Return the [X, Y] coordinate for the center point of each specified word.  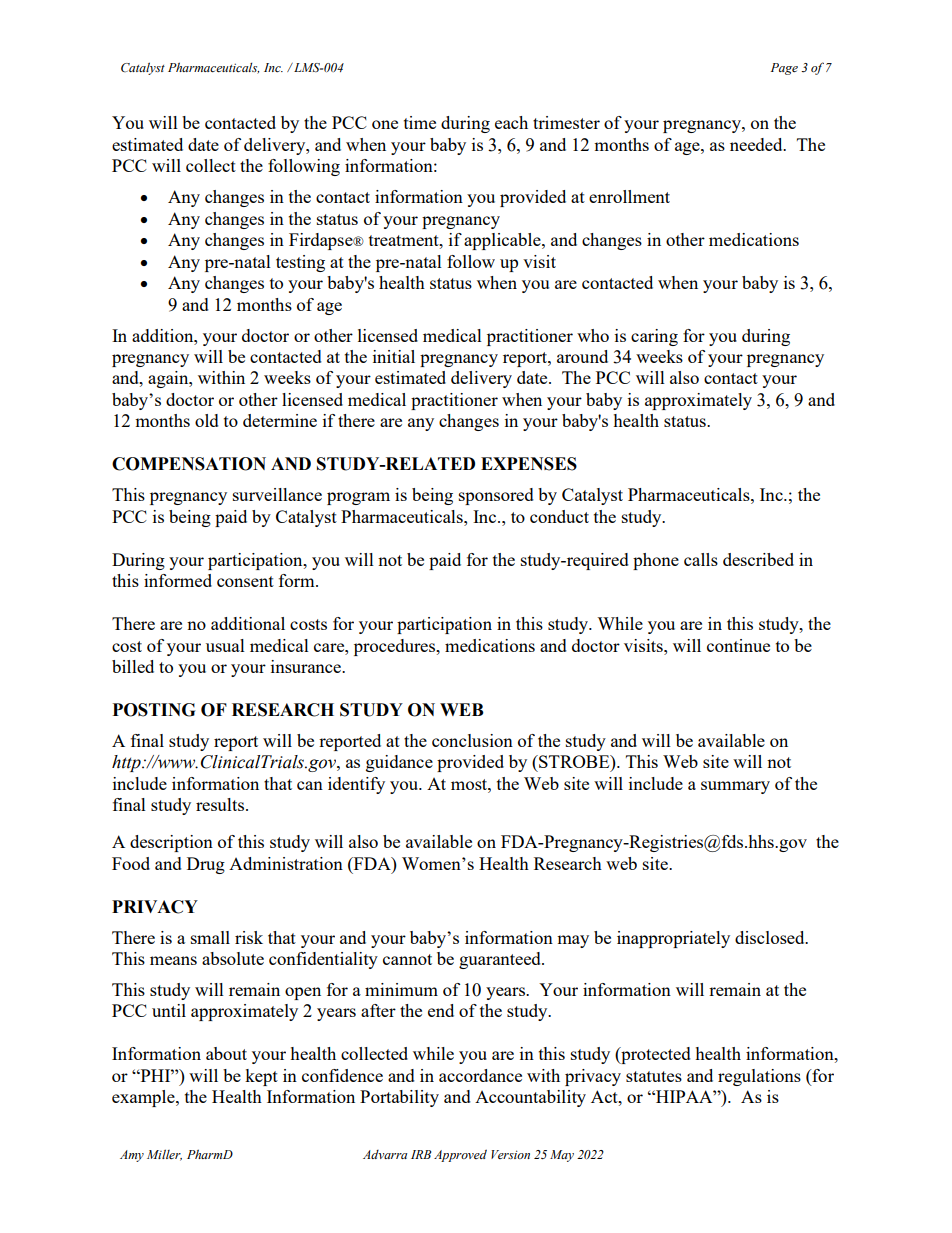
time [420, 122]
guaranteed [501, 960]
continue [738, 645]
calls [701, 559]
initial [394, 356]
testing [300, 263]
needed [757, 144]
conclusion [472, 740]
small [210, 937]
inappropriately [673, 939]
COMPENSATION [189, 464]
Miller [164, 1155]
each [511, 122]
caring [654, 337]
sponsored [496, 496]
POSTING [154, 710]
